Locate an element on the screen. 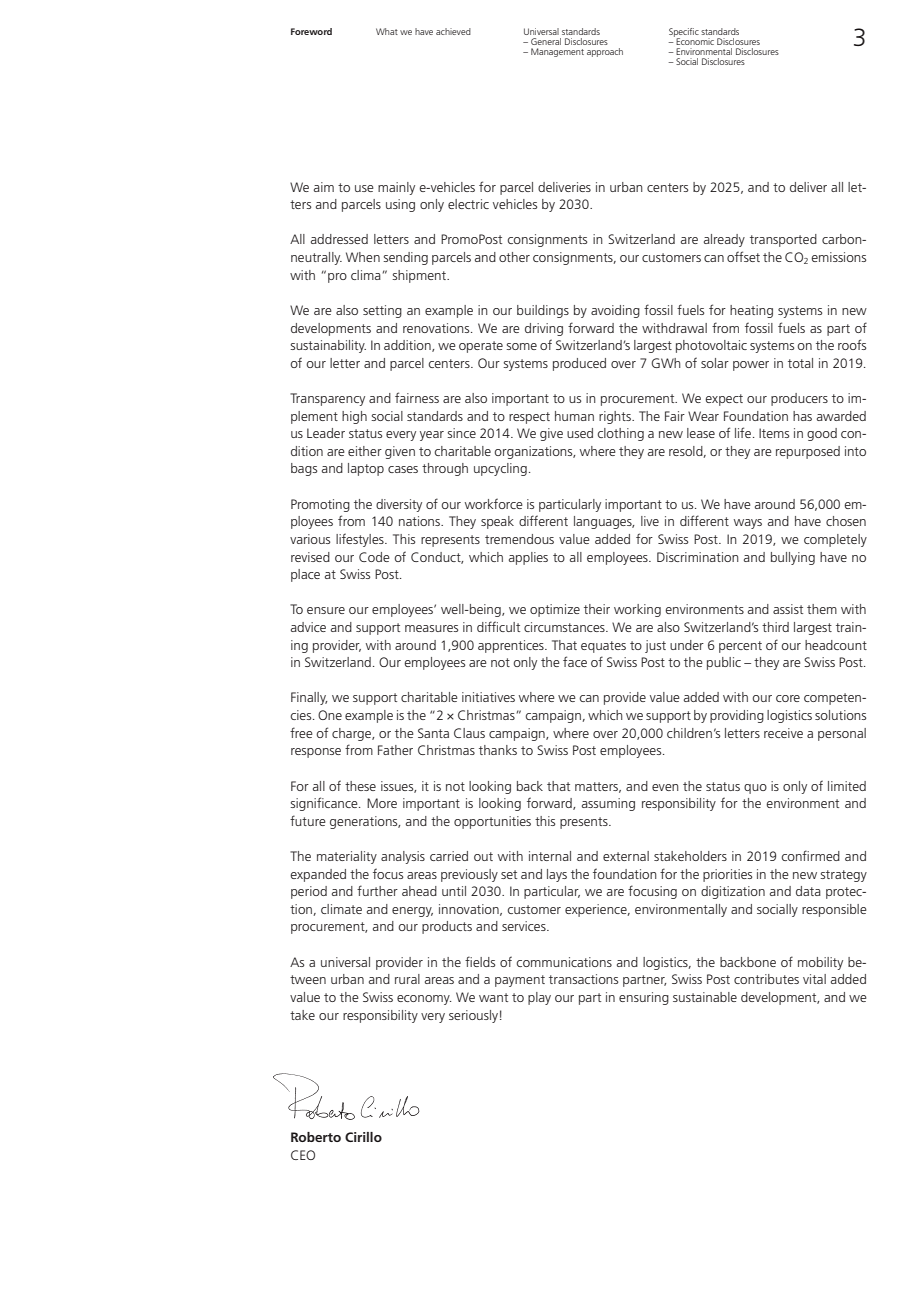 This screenshot has width=924, height=1308. Cirillo is located at coordinates (363, 1137).
